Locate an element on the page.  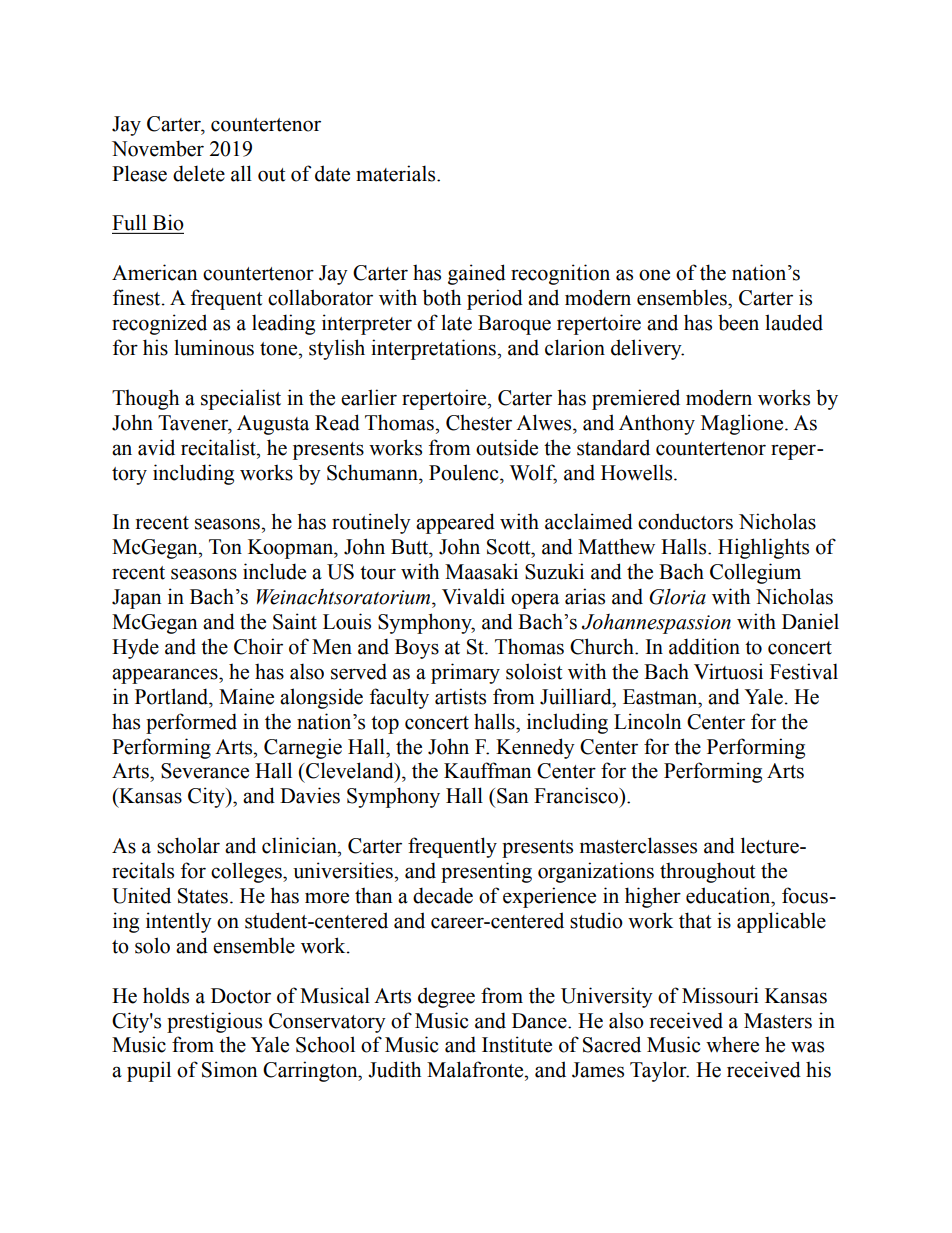
Institute is located at coordinates (517, 1044).
